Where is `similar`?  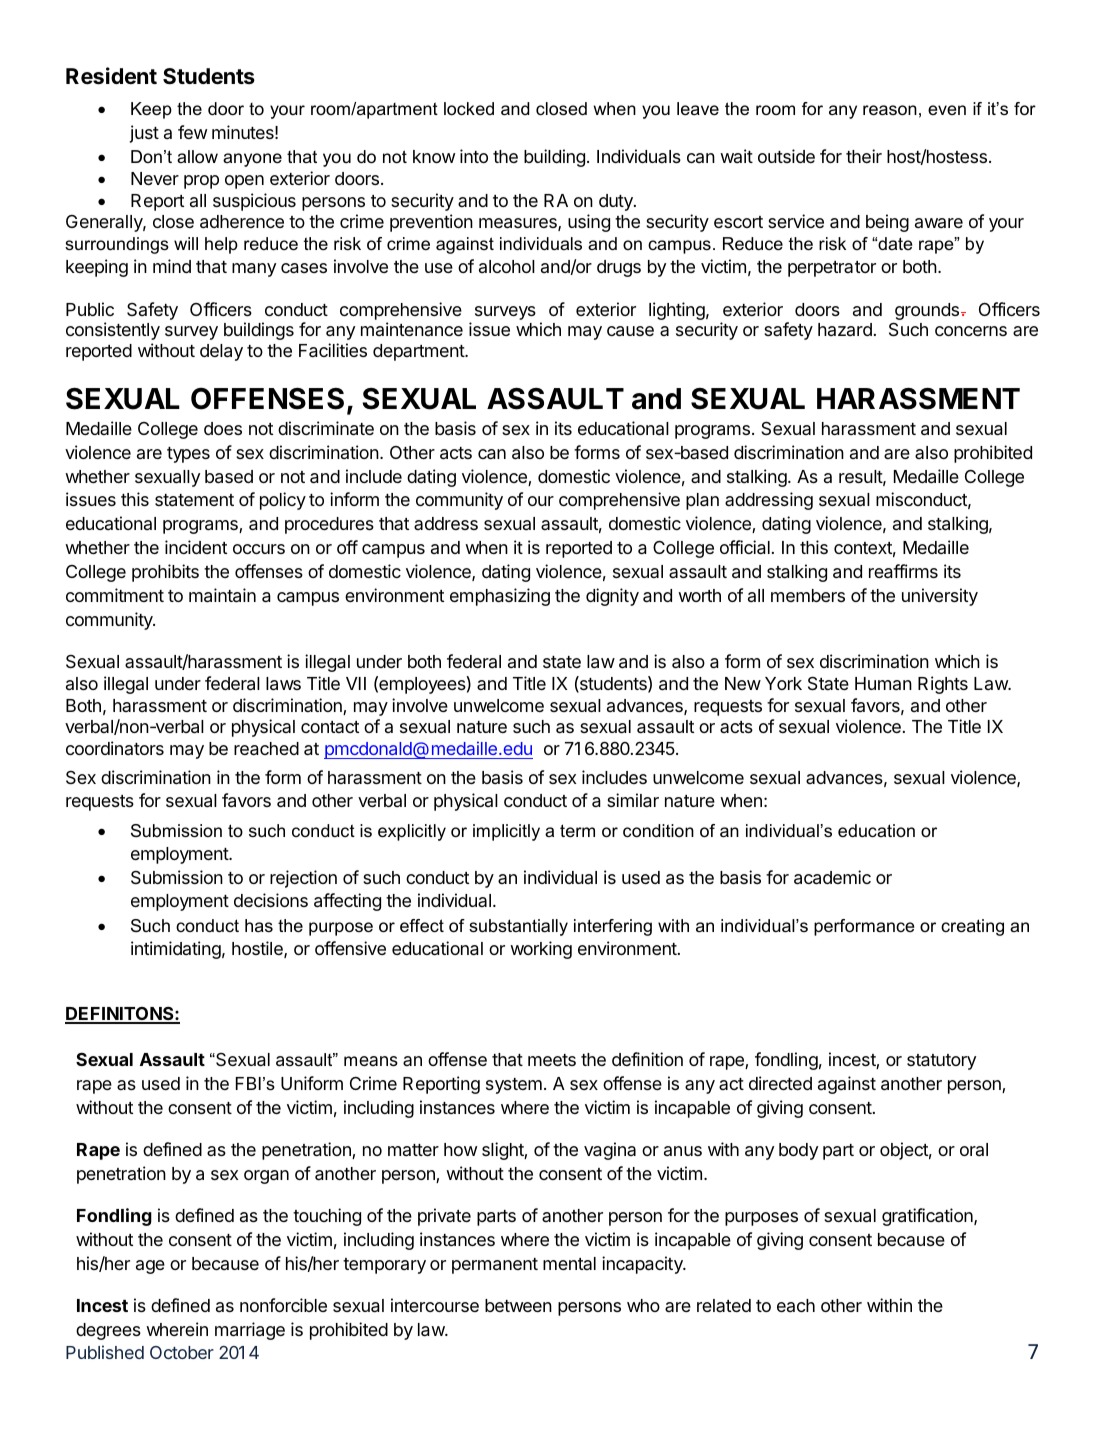
similar is located at coordinates (633, 800).
